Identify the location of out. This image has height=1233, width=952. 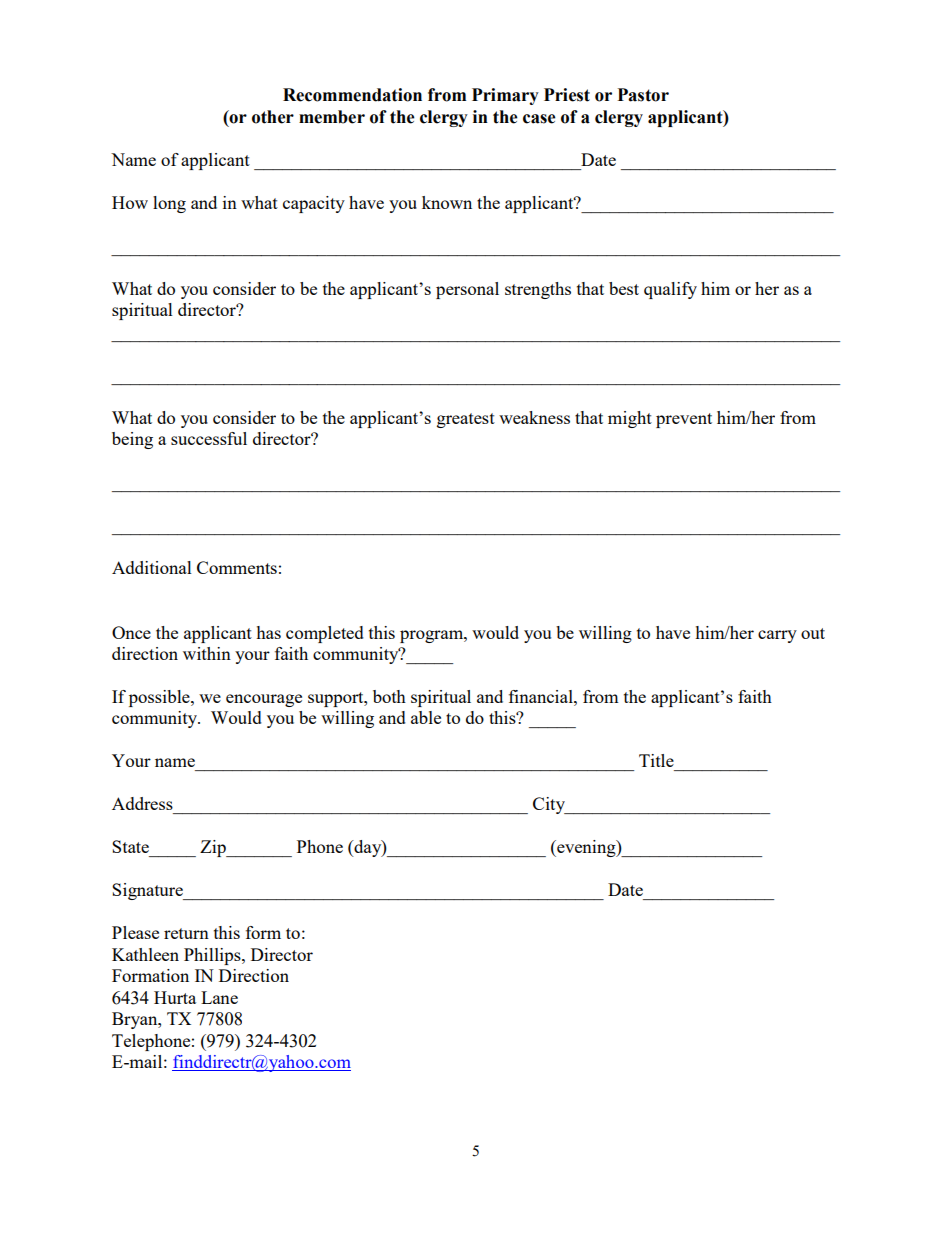
(813, 633).
